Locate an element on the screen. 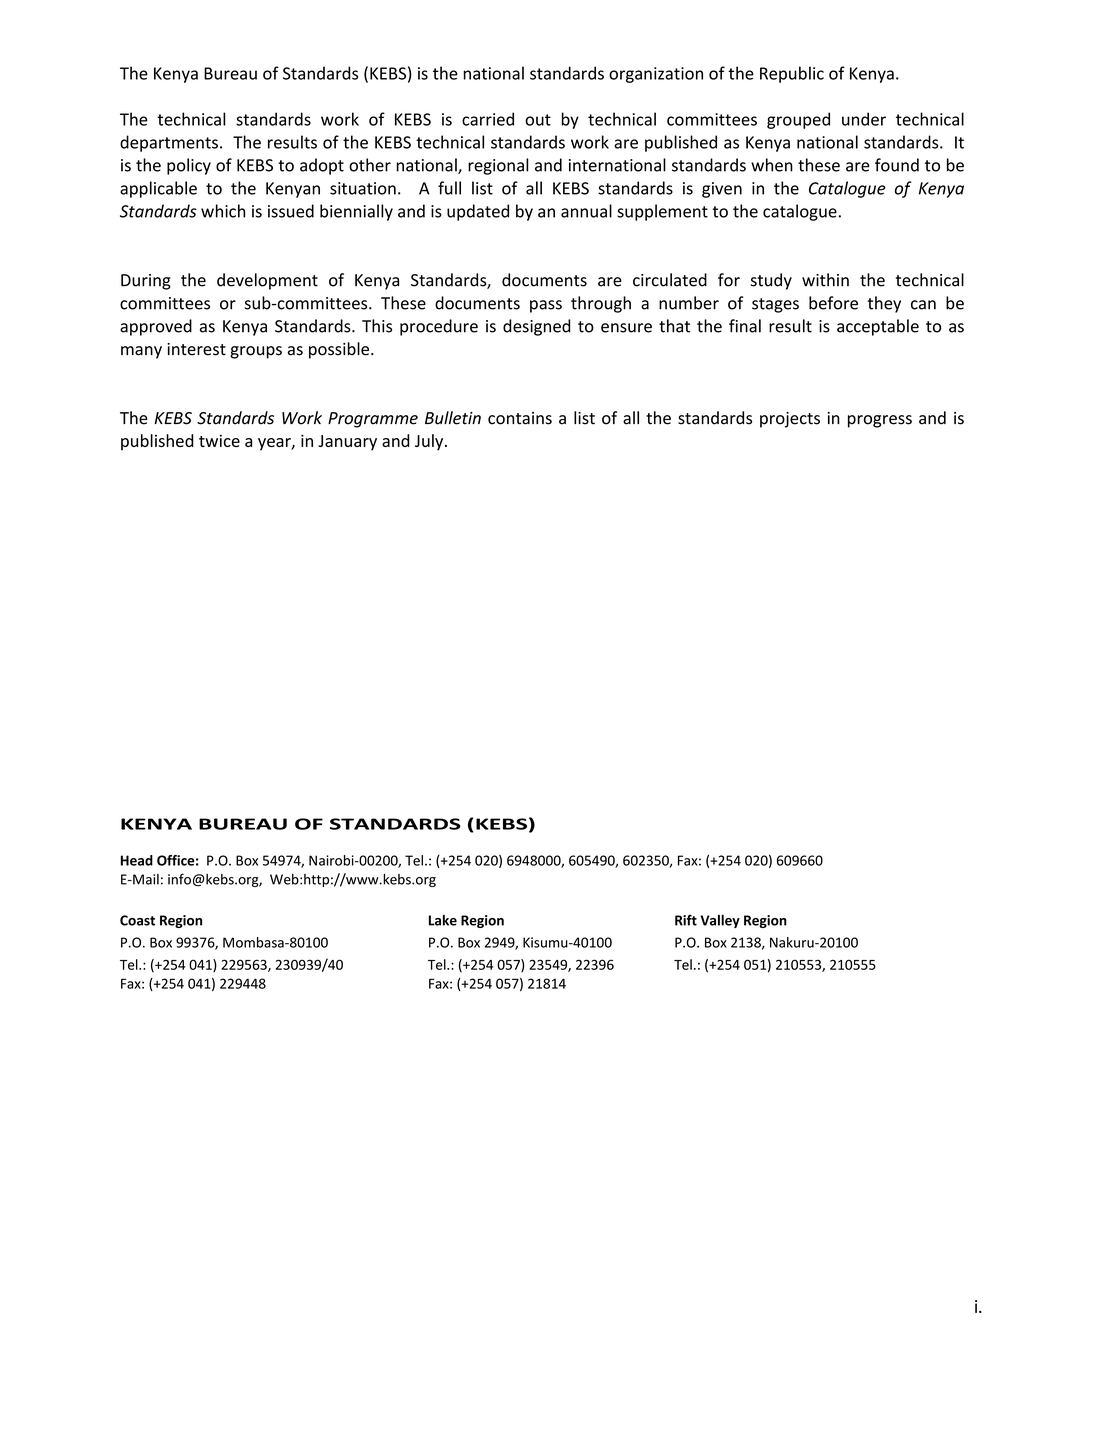 This screenshot has height=1440, width=1113. twice is located at coordinates (219, 440).
